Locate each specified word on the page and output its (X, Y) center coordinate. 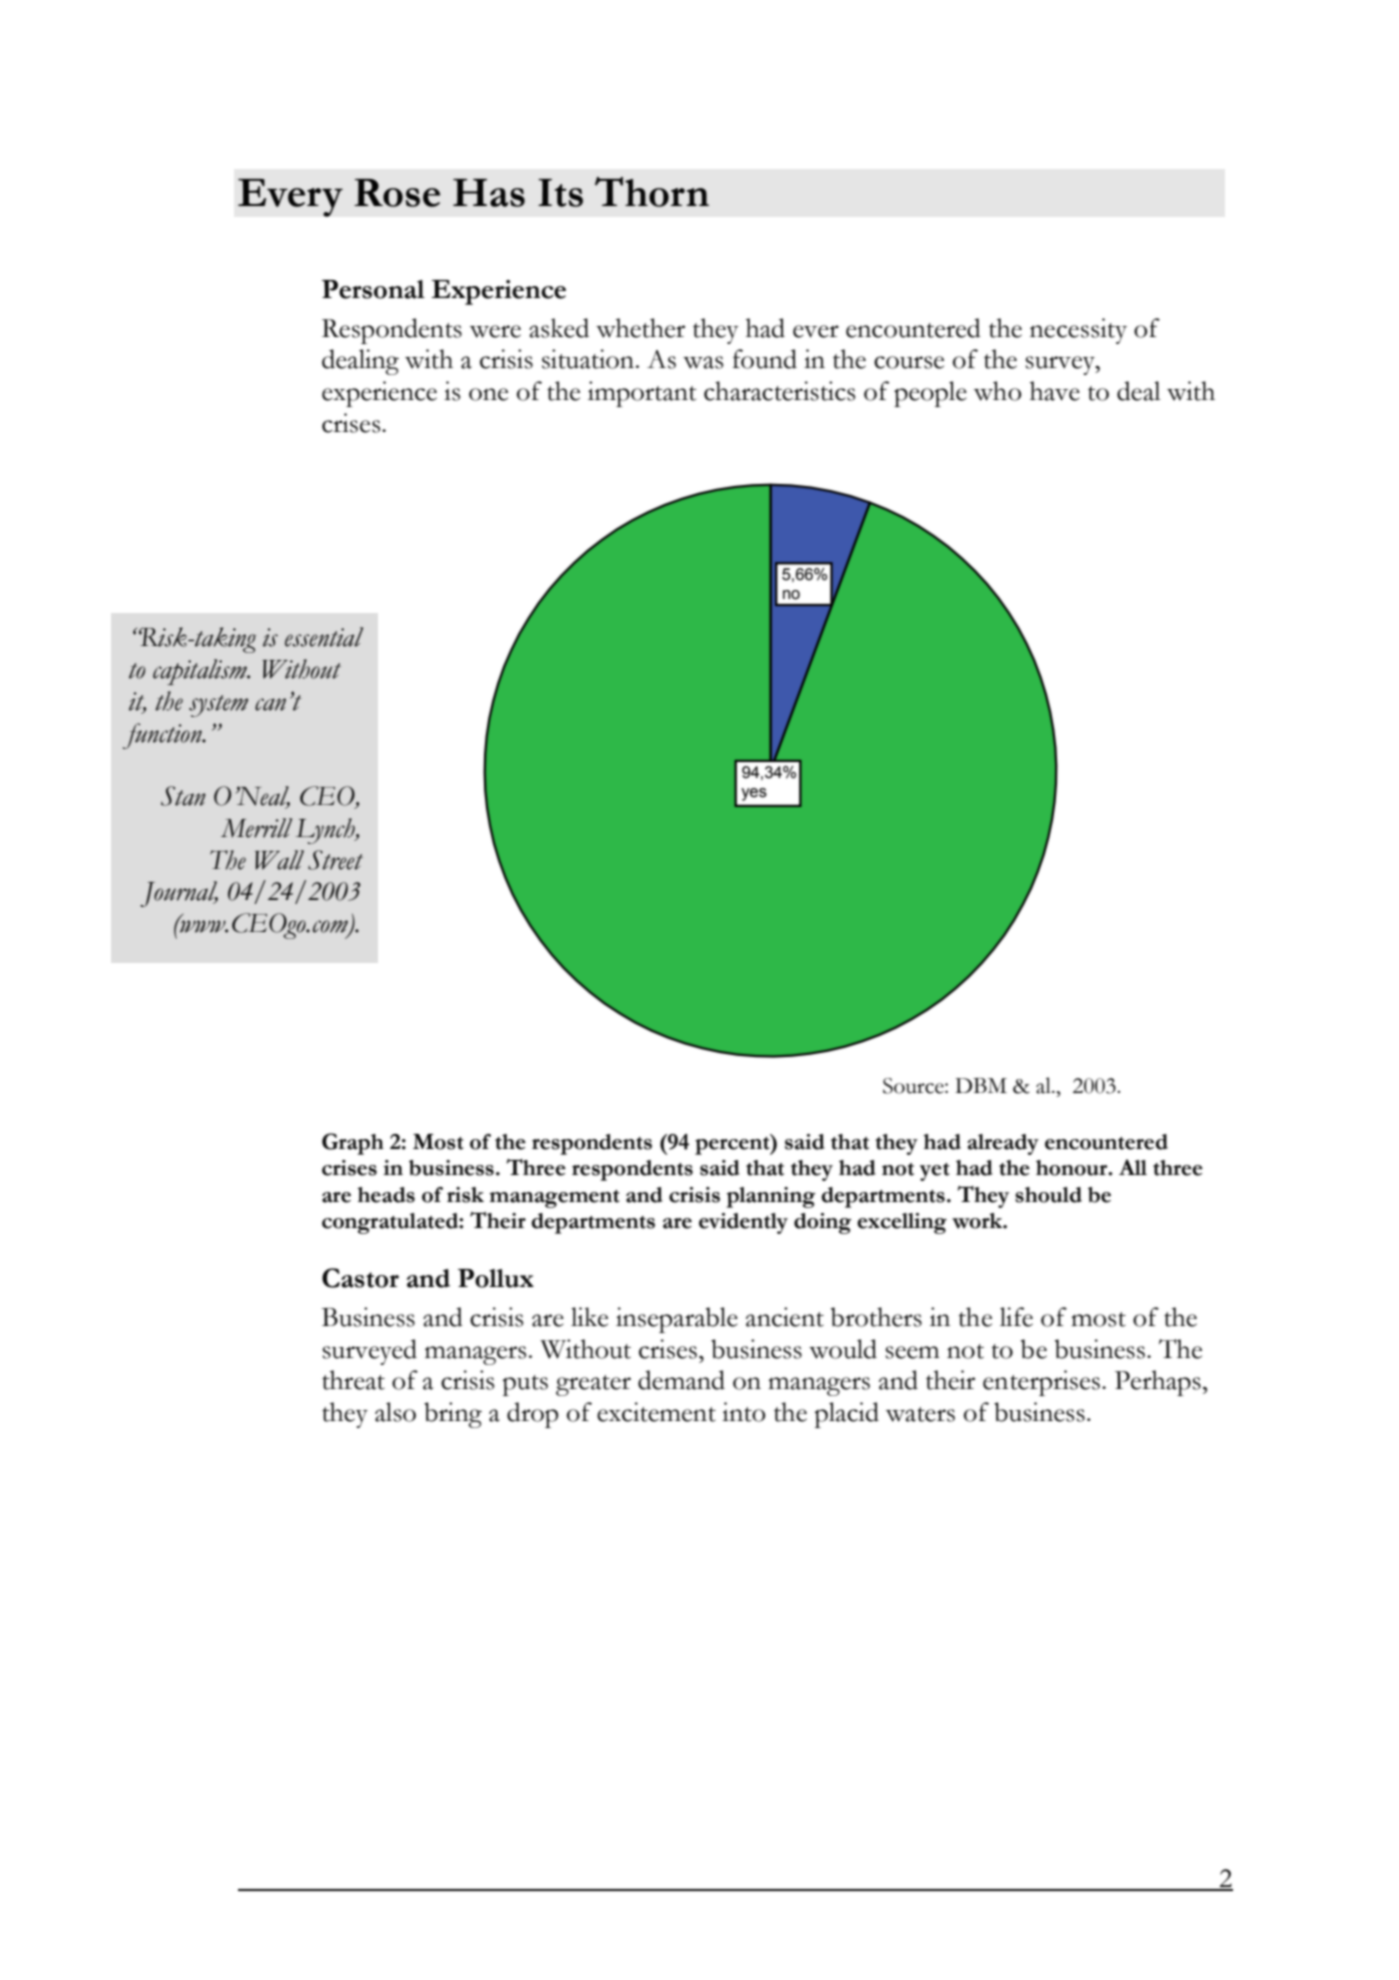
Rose (397, 193)
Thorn (652, 192)
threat (353, 1380)
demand (681, 1380)
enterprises (1043, 1383)
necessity (1078, 331)
